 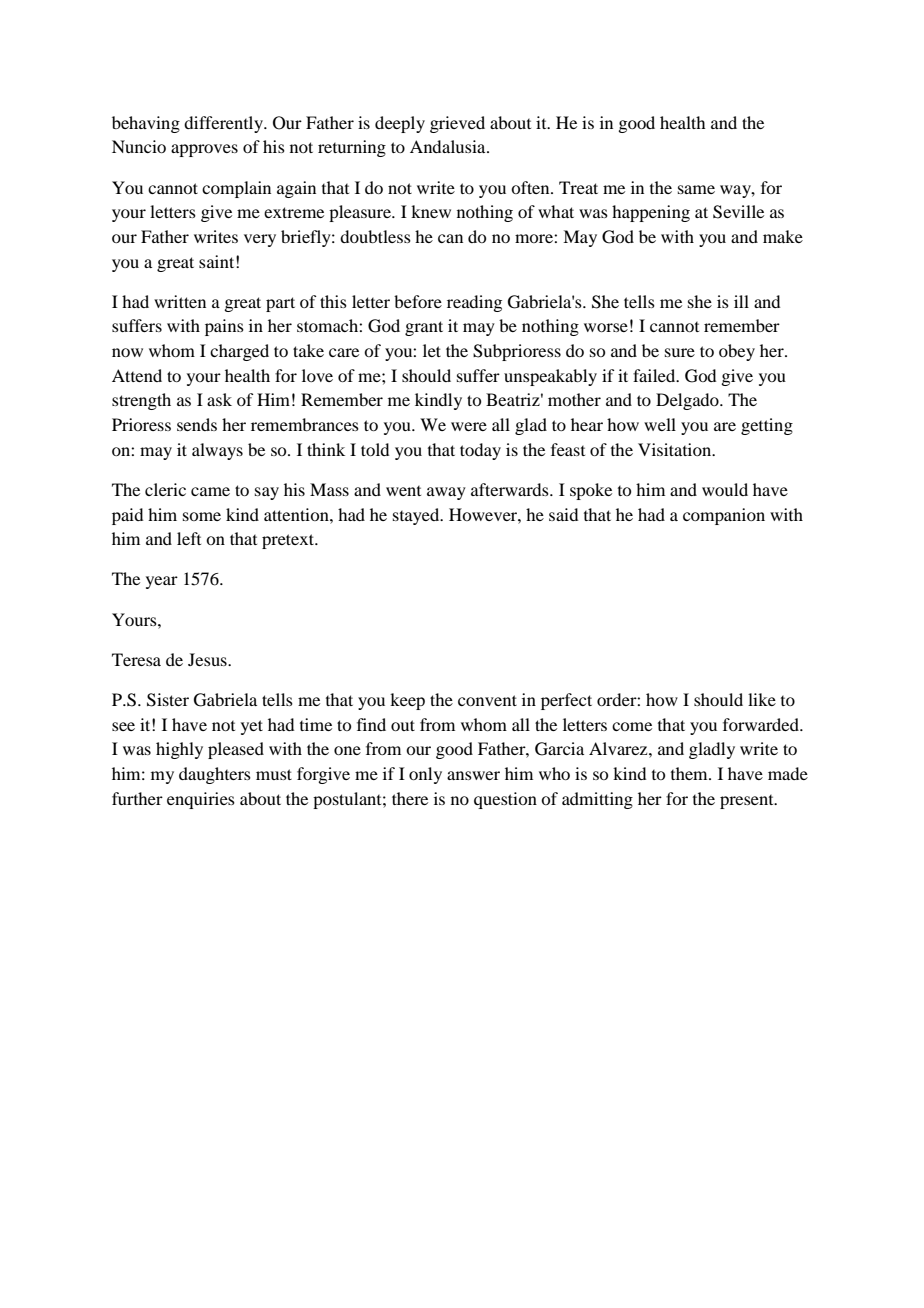 I want to click on daughters, so click(x=215, y=775).
